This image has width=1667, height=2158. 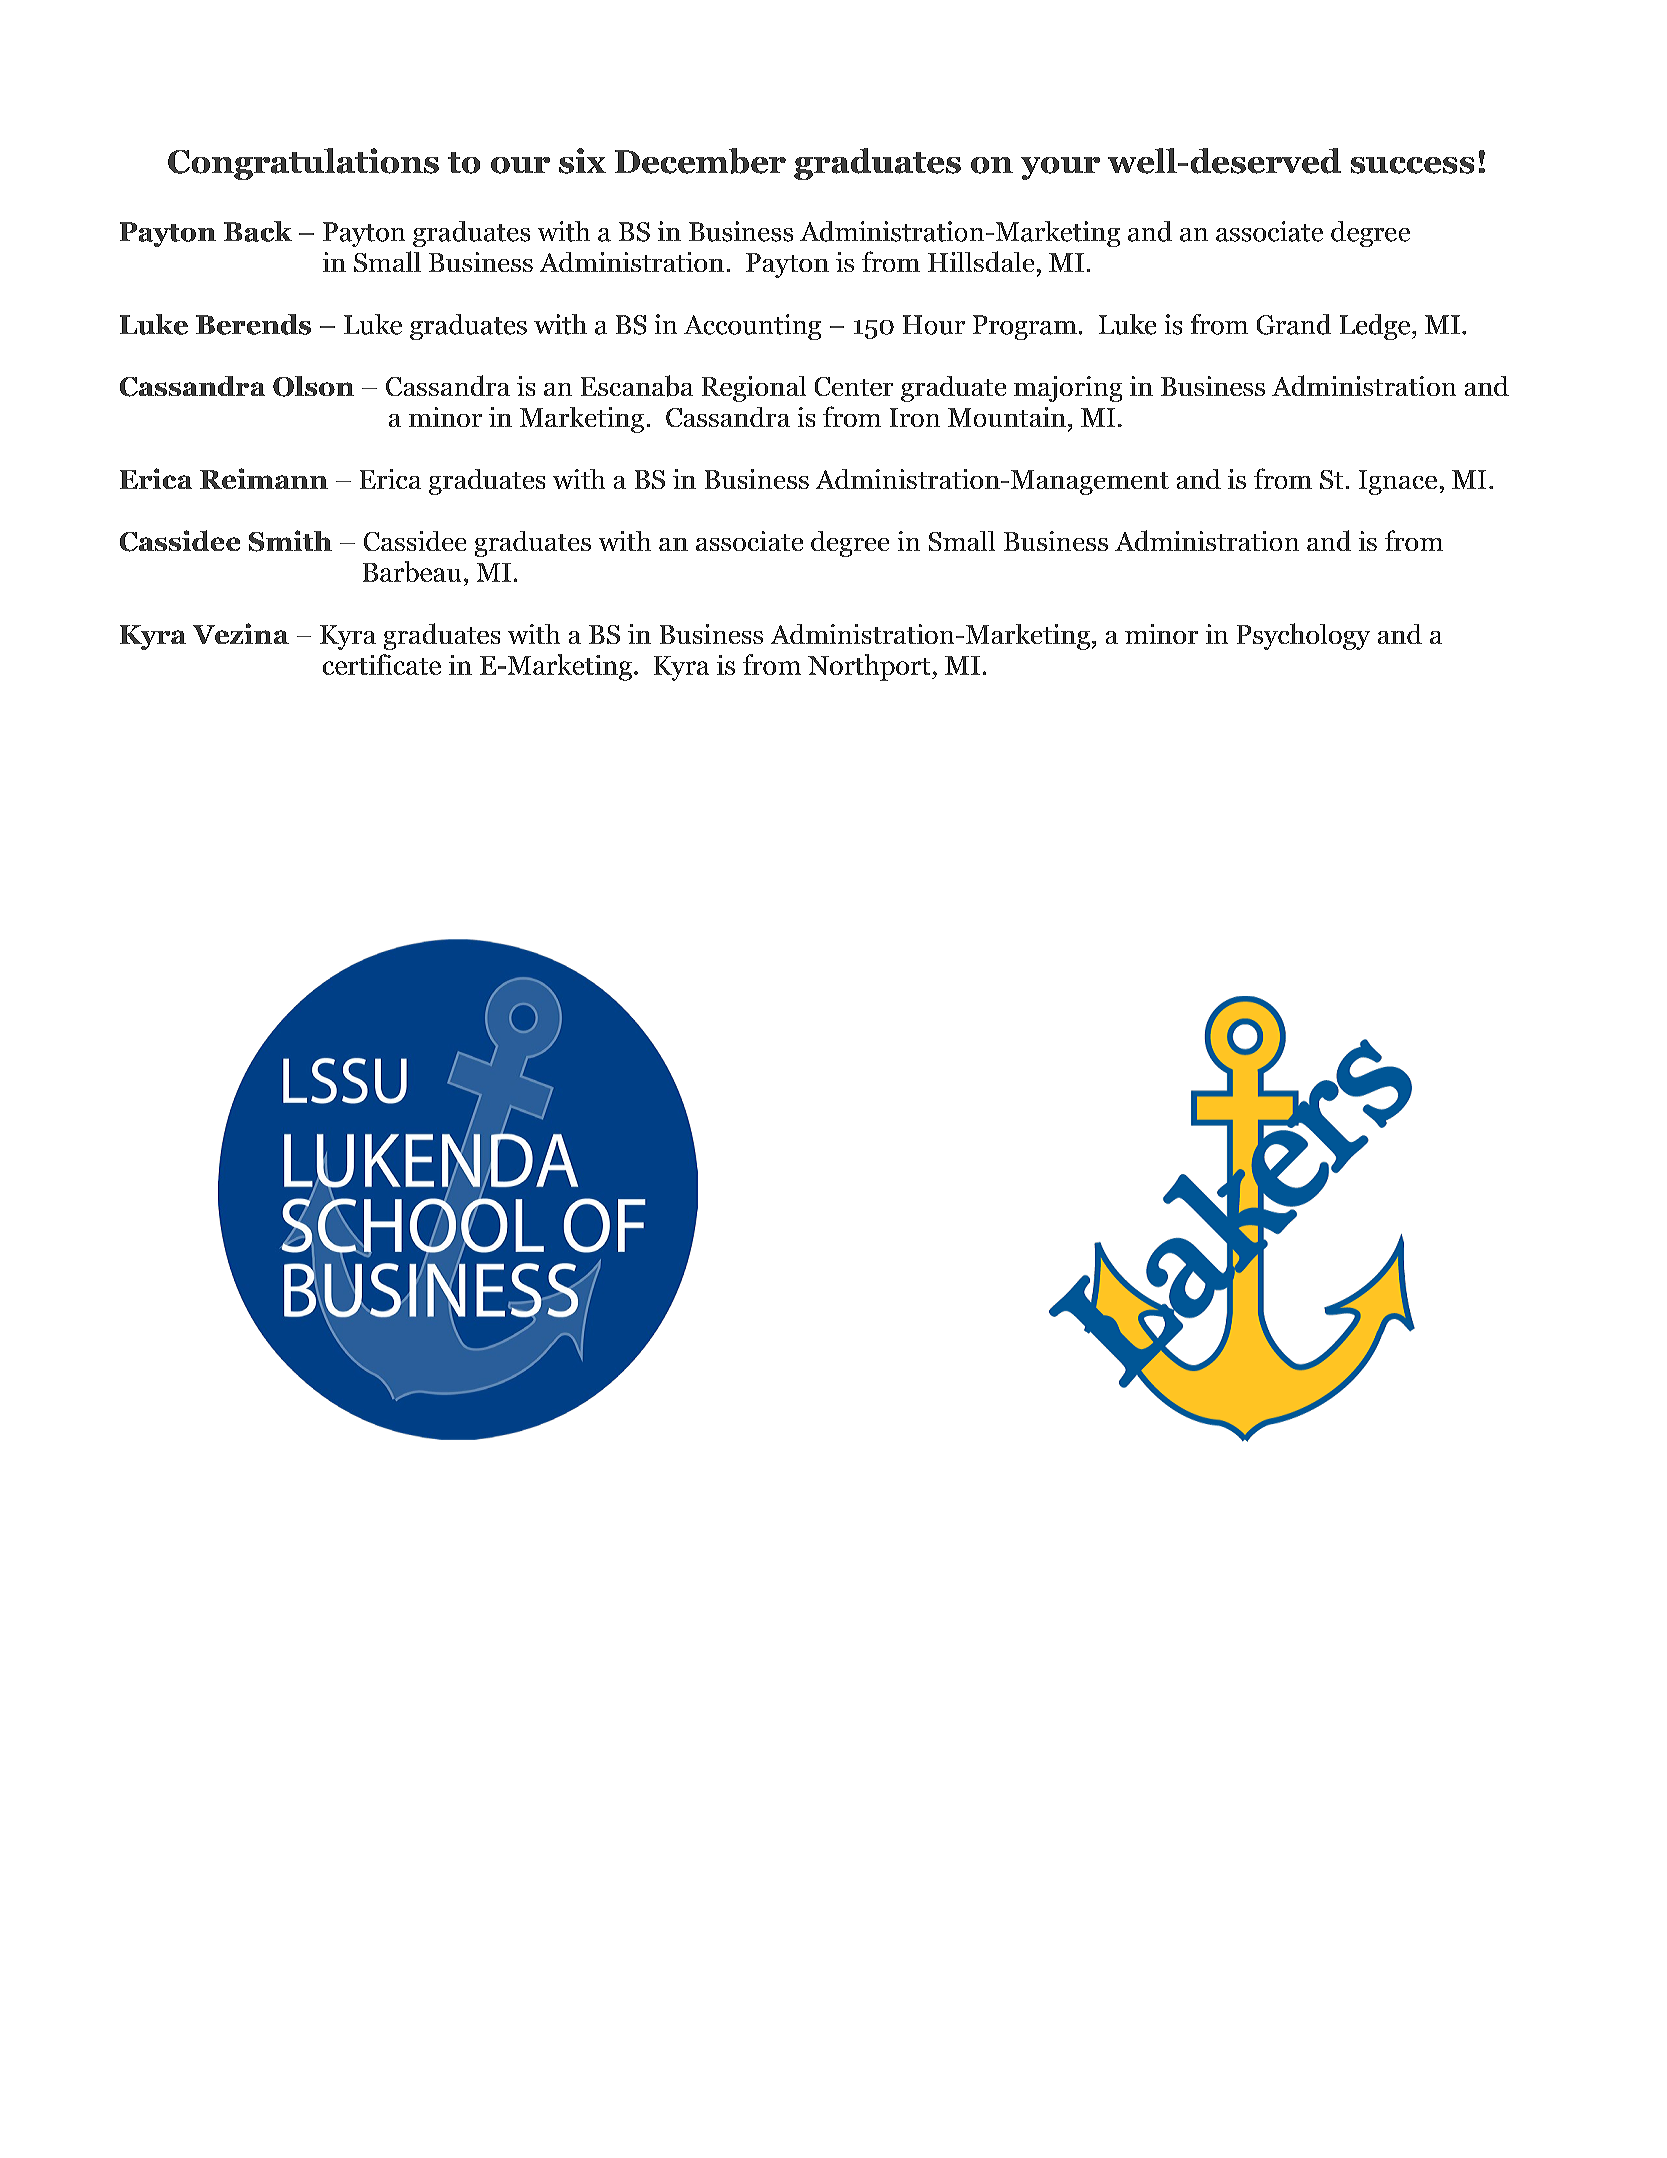 I want to click on December, so click(x=700, y=161).
